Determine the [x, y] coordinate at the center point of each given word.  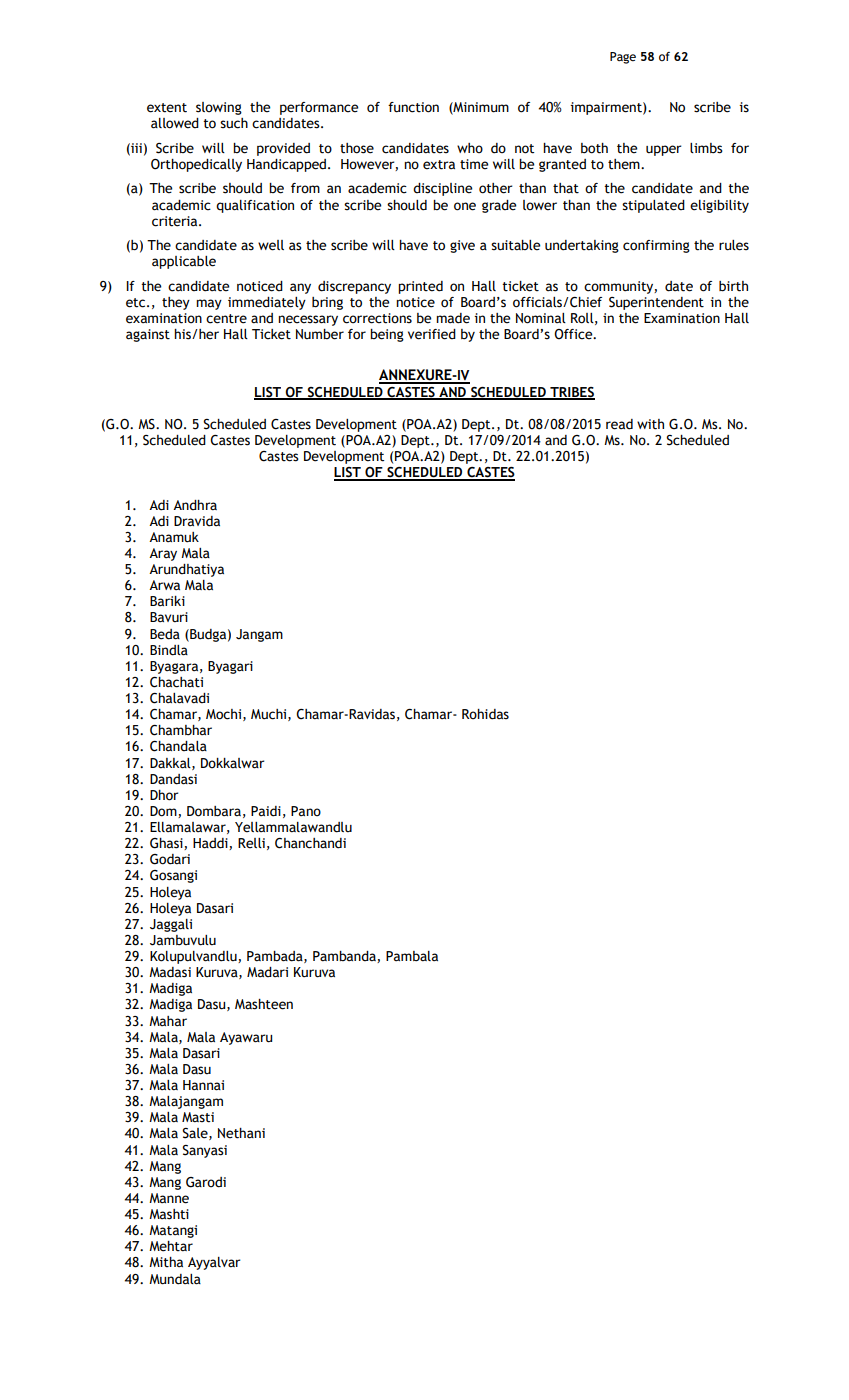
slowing [219, 108]
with [650, 424]
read [619, 424]
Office [574, 334]
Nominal [541, 318]
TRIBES [571, 393]
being [387, 335]
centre [226, 319]
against [148, 335]
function [413, 107]
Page [623, 58]
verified [432, 334]
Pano [306, 811]
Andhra [195, 505]
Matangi [173, 1231]
